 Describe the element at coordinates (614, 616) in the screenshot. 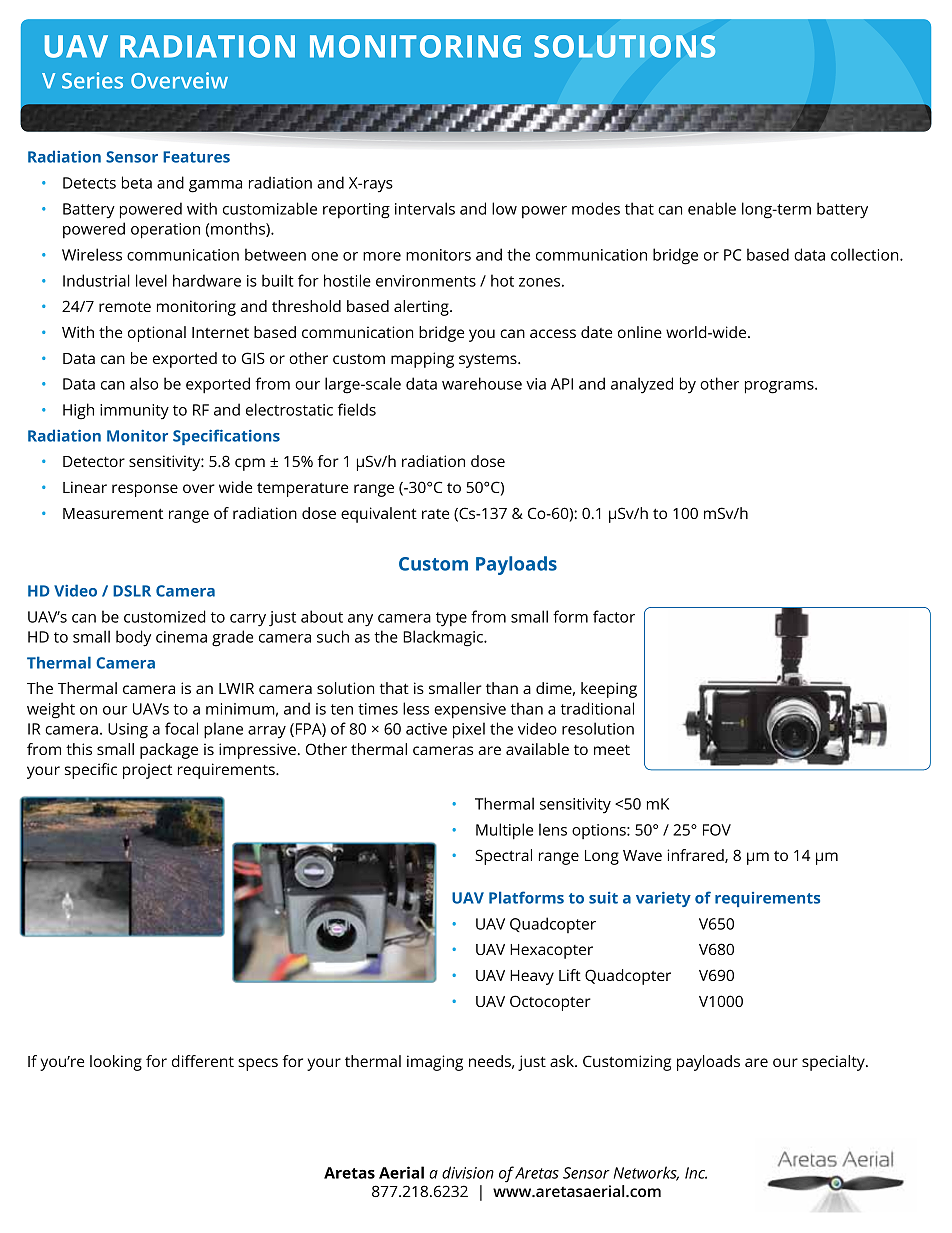

I see `factor` at that location.
